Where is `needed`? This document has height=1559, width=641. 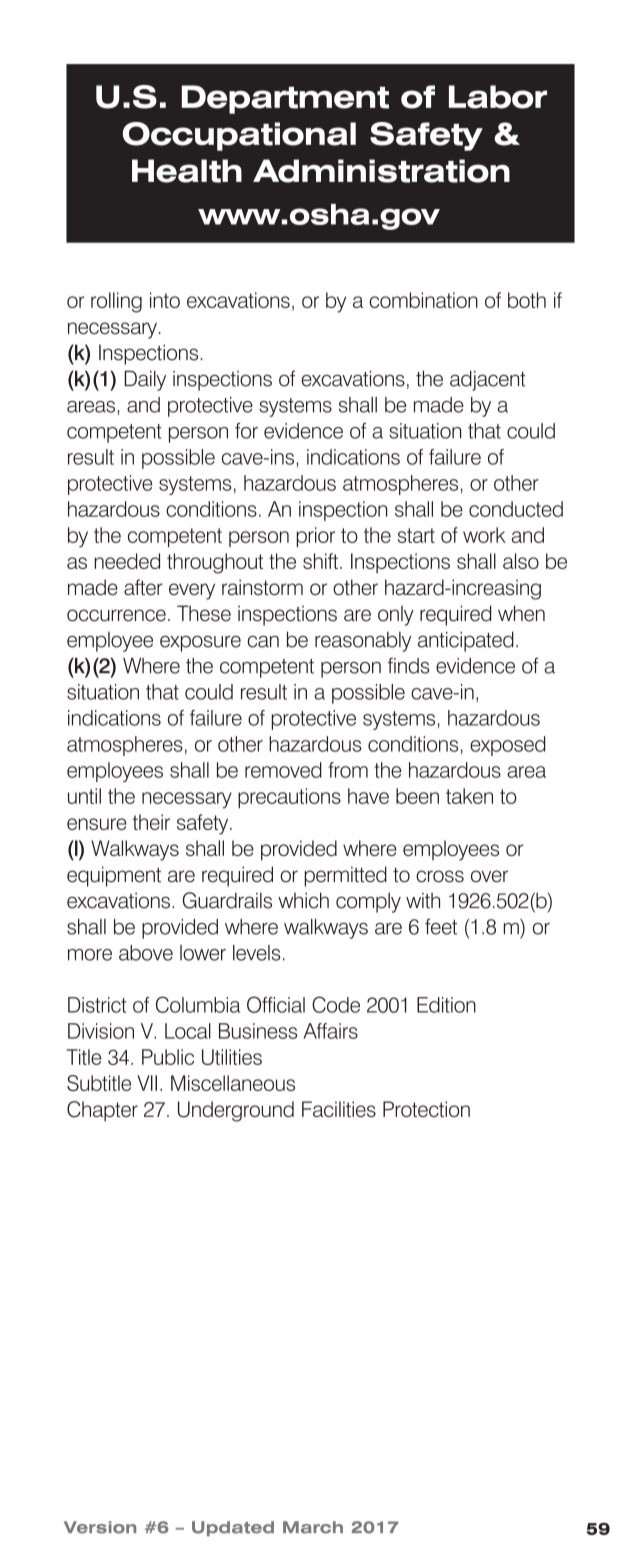
needed is located at coordinates (127, 561).
